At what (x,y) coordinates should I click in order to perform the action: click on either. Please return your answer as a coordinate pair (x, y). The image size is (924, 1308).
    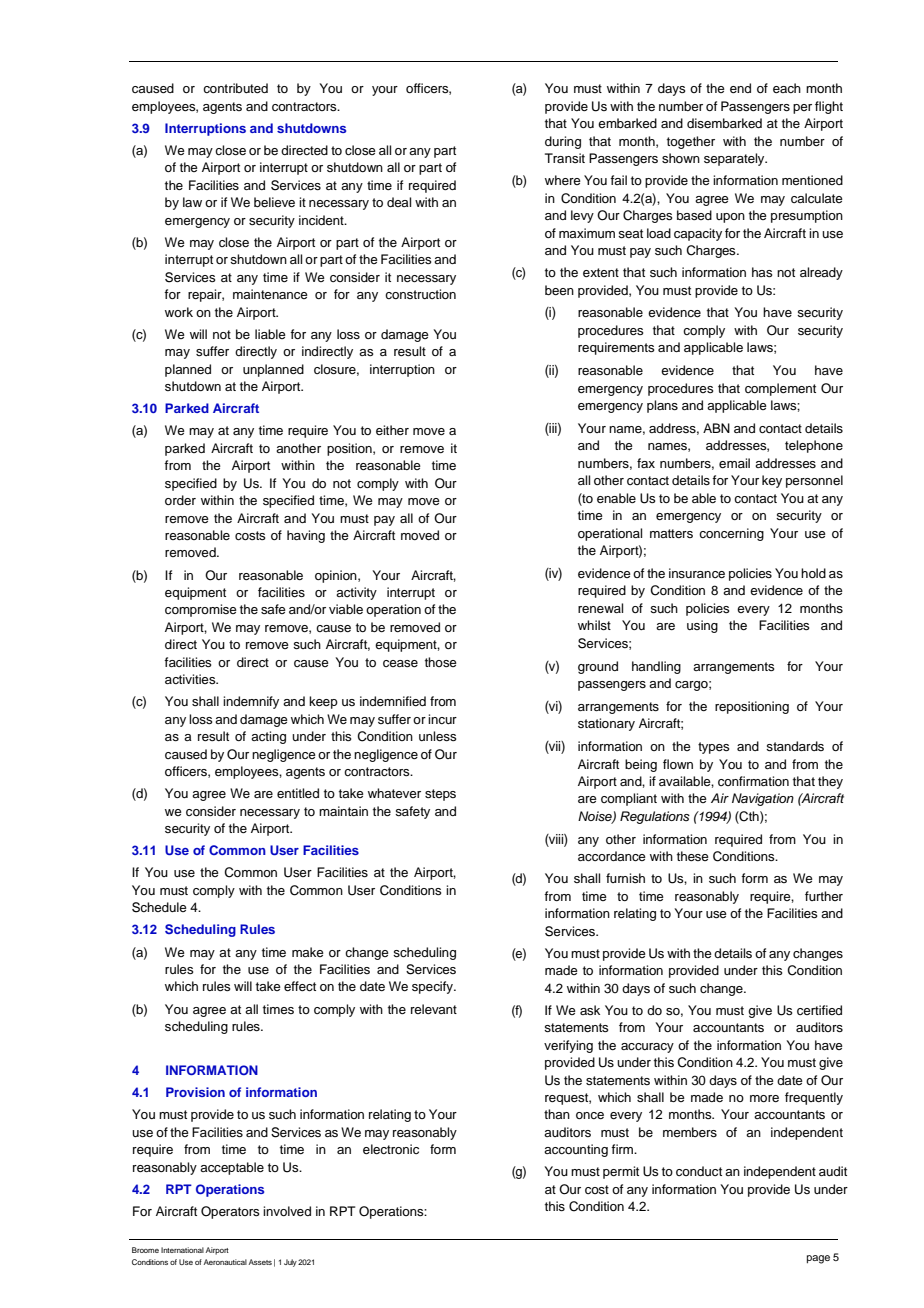
    Looking at the image, I should click on (392, 430).
